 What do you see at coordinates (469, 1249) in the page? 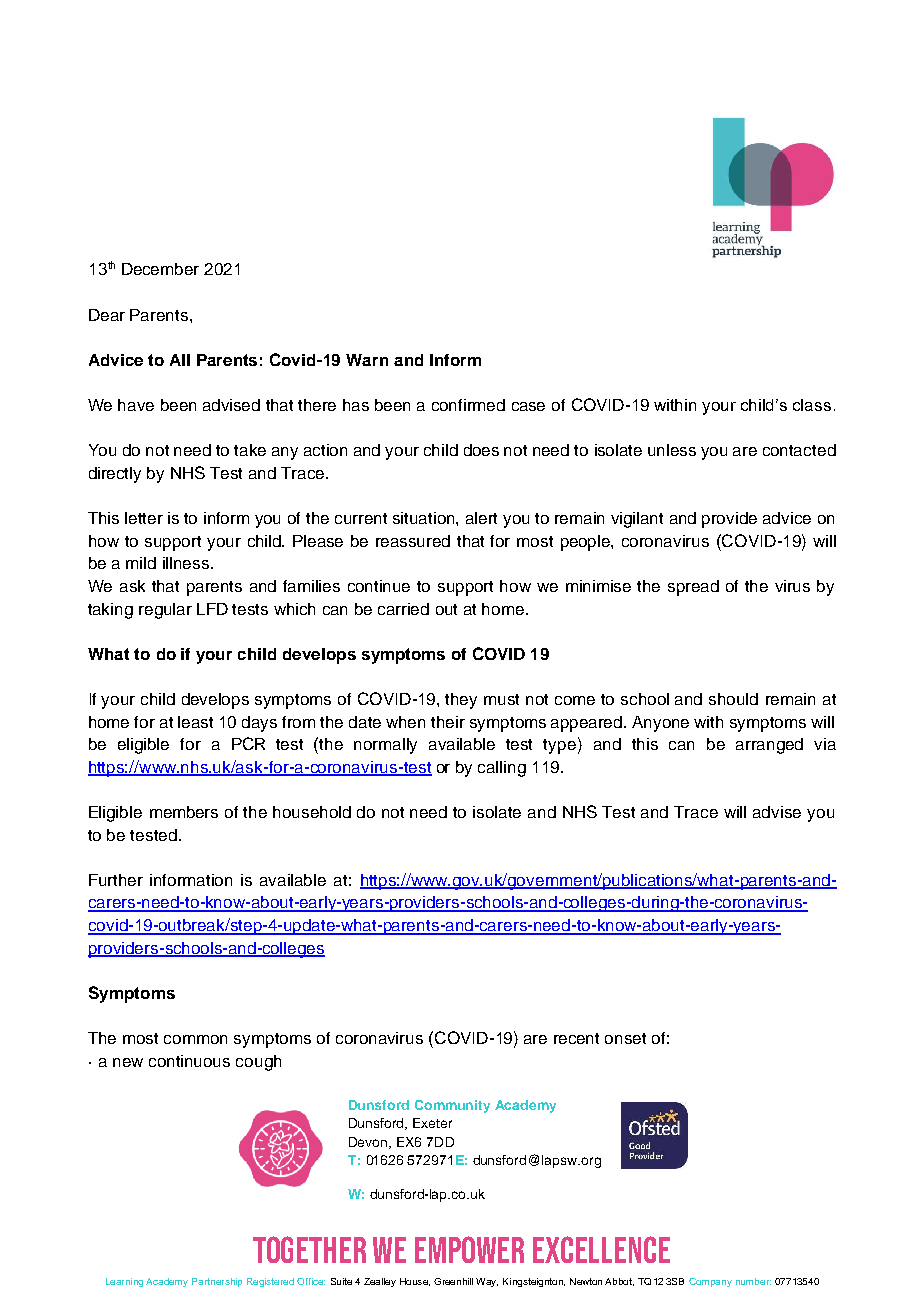
I see `EMPOWER` at bounding box center [469, 1249].
